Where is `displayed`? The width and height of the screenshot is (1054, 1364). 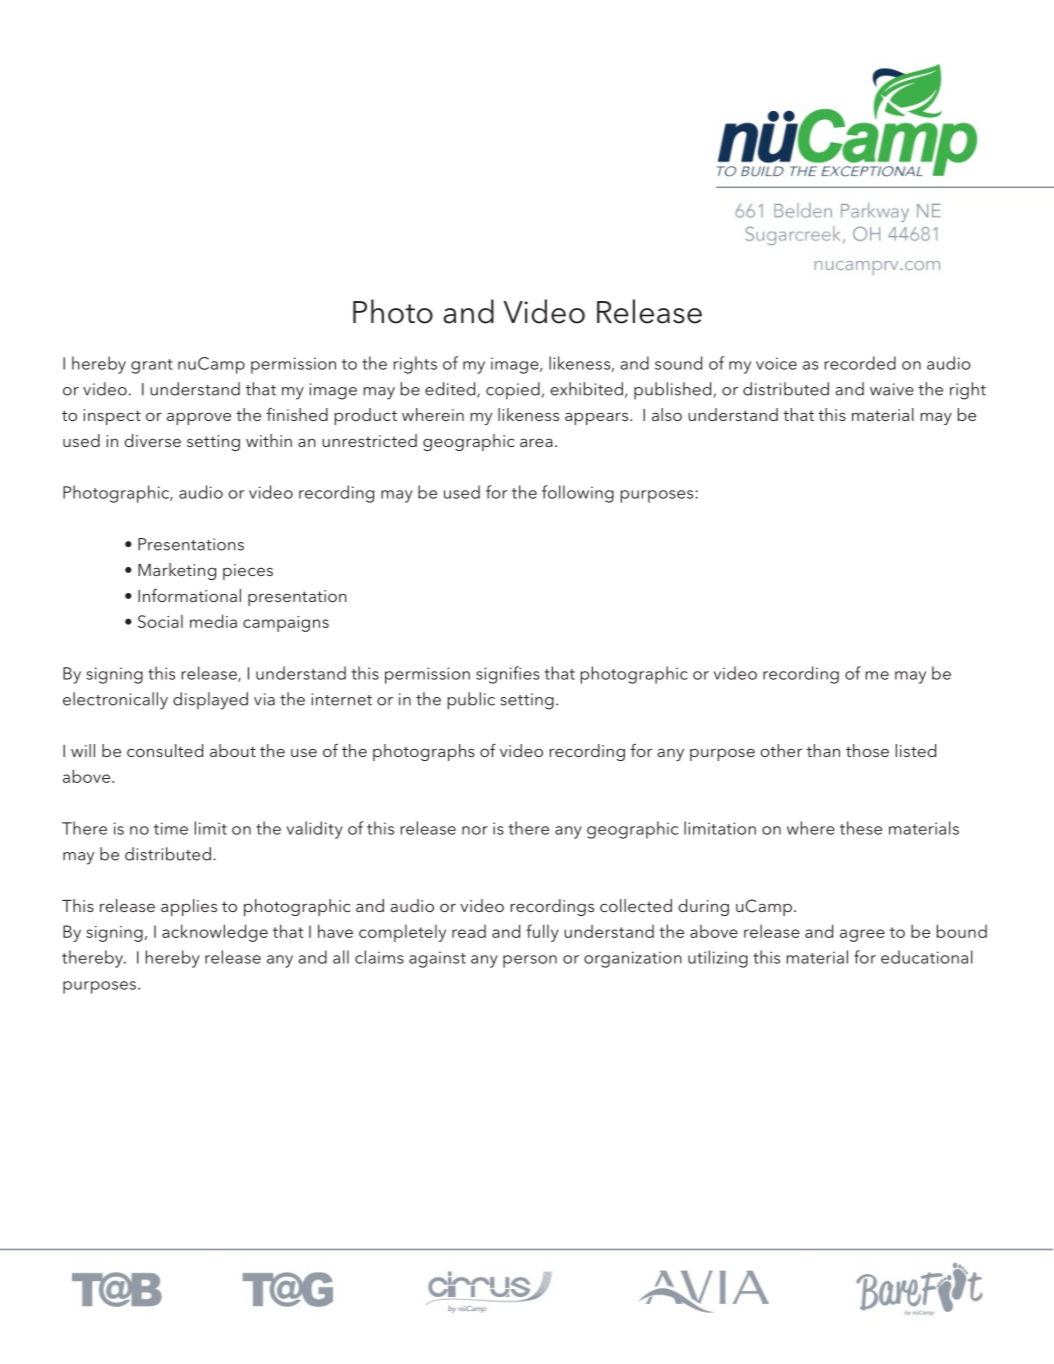
displayed is located at coordinates (210, 701).
